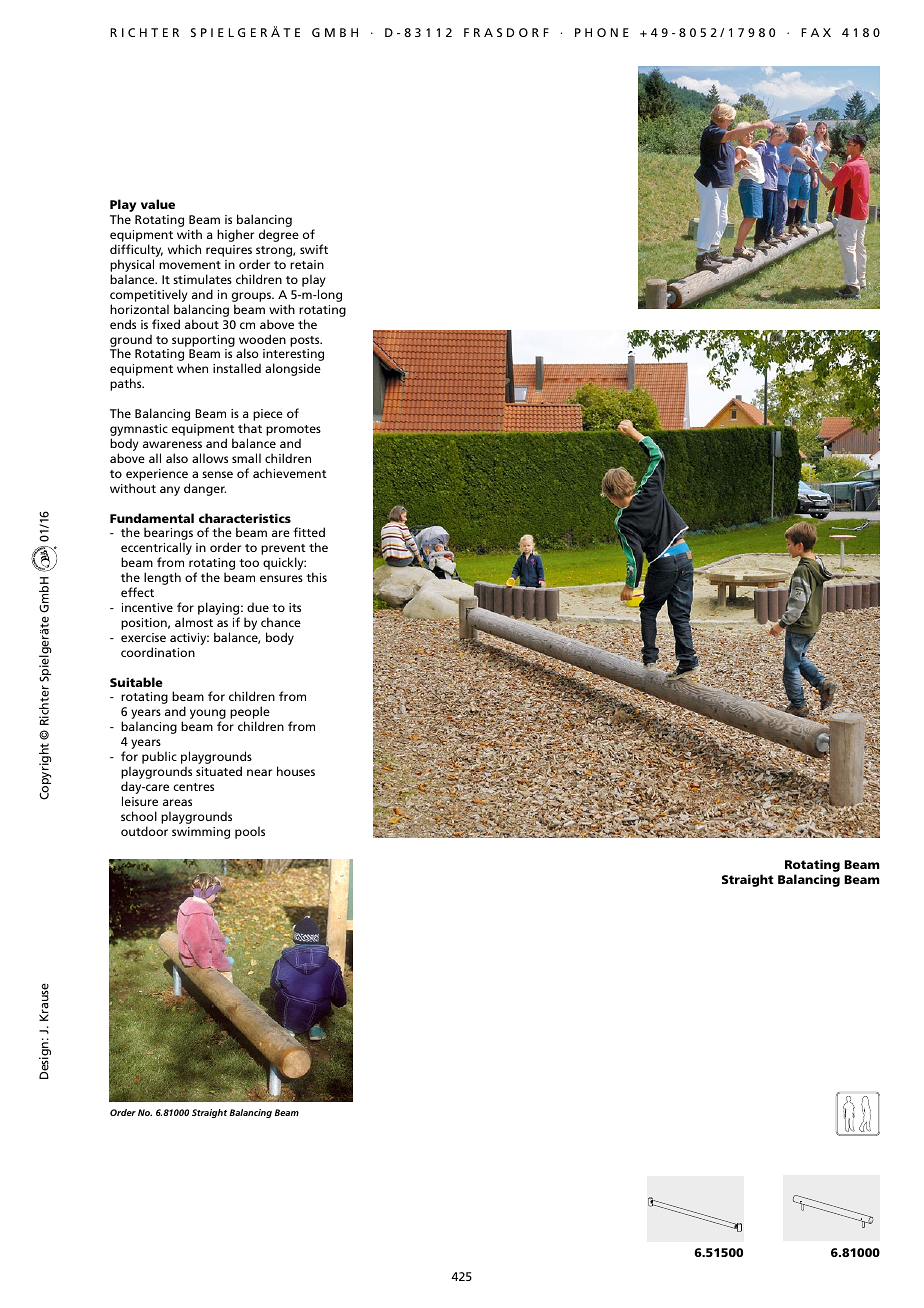 The height and width of the image is (1308, 924). What do you see at coordinates (235, 235) in the image?
I see `higher` at bounding box center [235, 235].
